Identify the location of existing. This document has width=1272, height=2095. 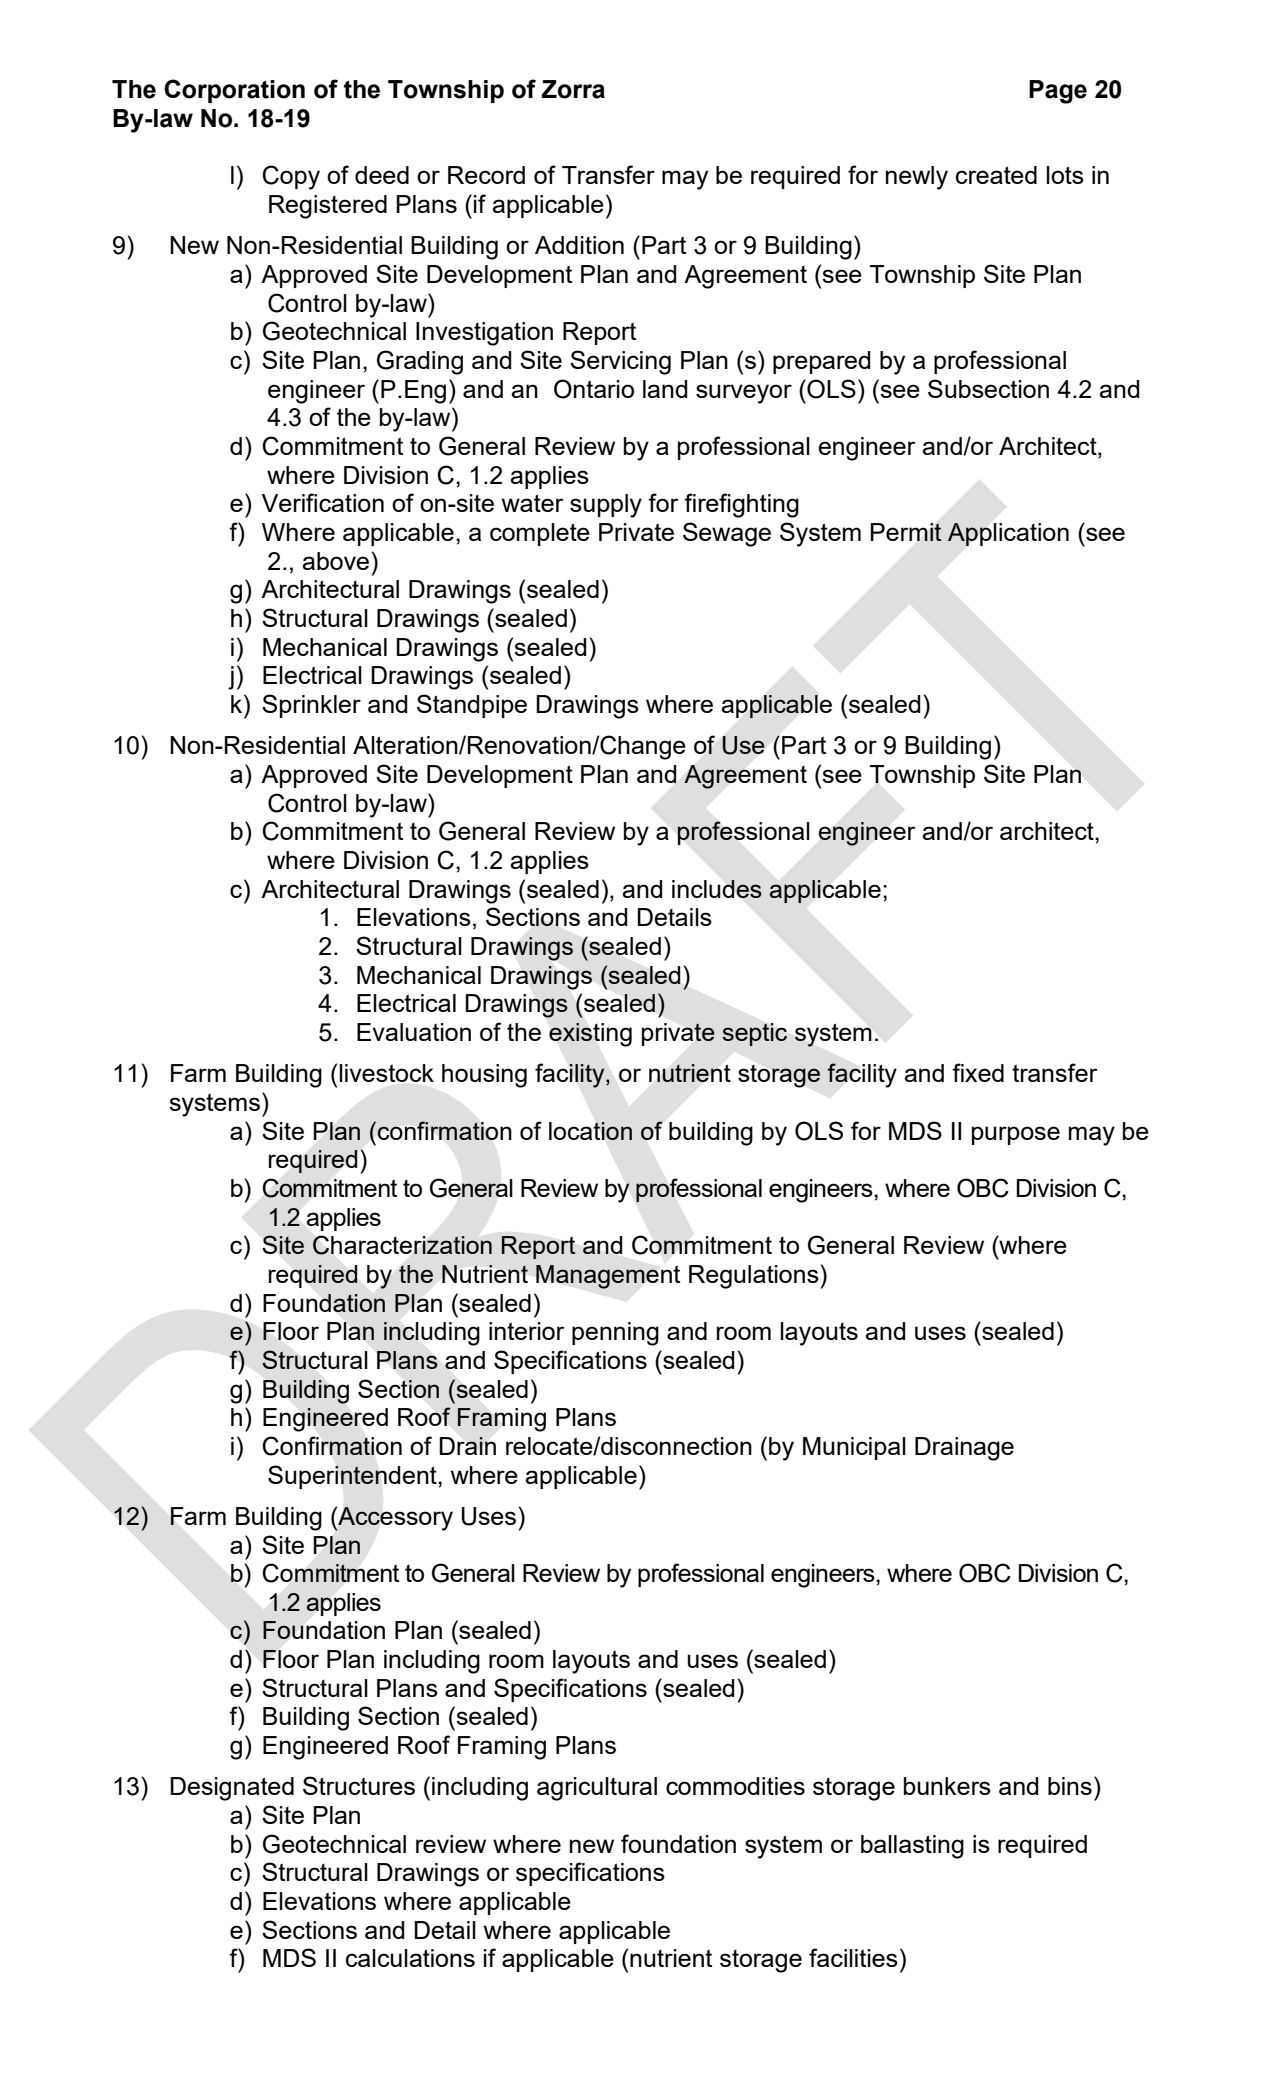
(590, 1035).
